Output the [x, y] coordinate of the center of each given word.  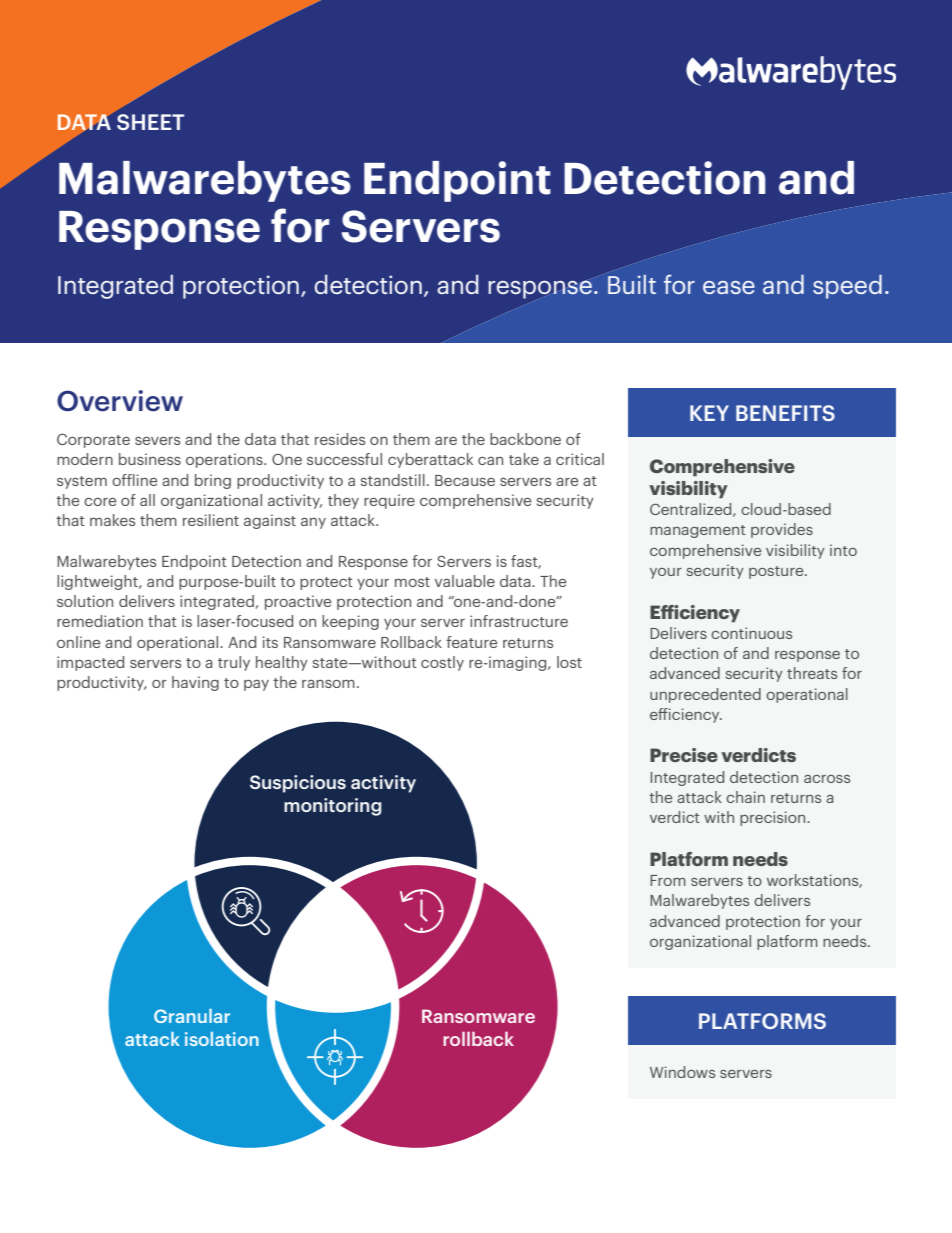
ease [729, 287]
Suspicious [298, 784]
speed [847, 287]
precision [774, 818]
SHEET [150, 122]
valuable [465, 581]
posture [777, 572]
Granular [192, 1016]
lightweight [98, 582]
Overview [120, 401]
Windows [682, 1072]
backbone [525, 439]
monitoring [333, 807]
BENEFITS [785, 413]
